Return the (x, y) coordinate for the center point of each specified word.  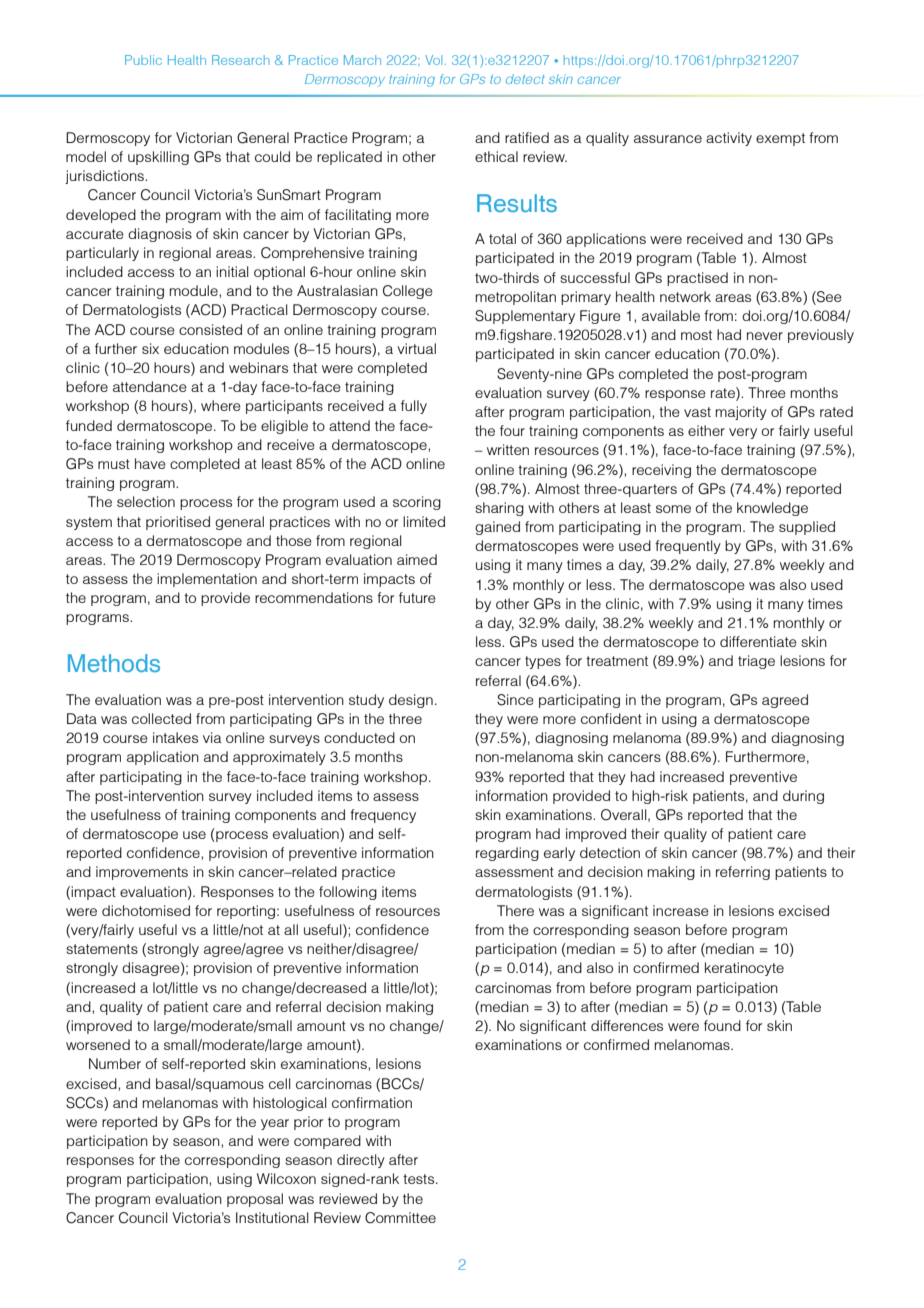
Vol (433, 60)
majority (741, 413)
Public (143, 60)
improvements (142, 873)
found (722, 1025)
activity (729, 139)
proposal (255, 1200)
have (150, 463)
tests (420, 1179)
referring (743, 873)
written (508, 449)
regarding (507, 854)
